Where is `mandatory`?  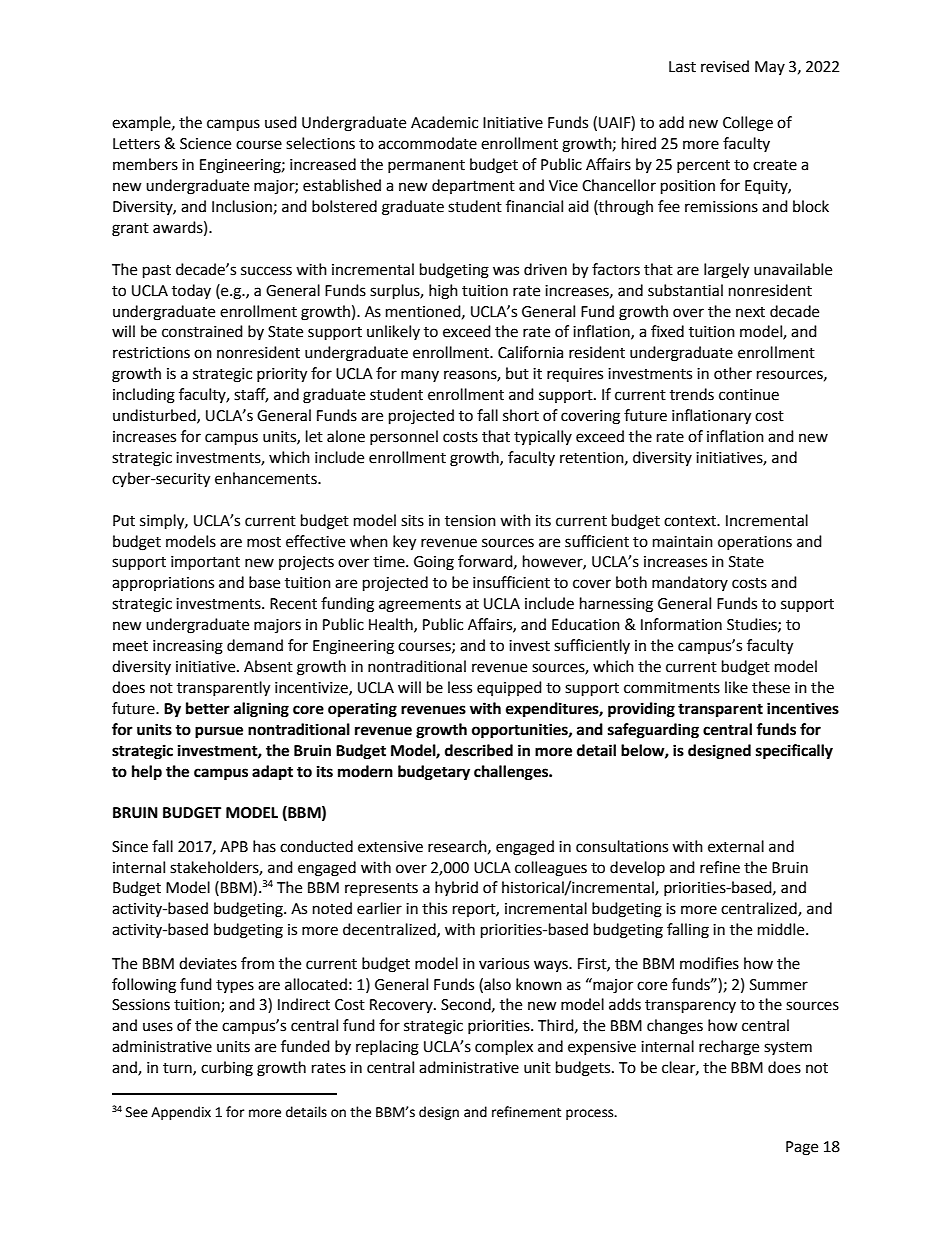 mandatory is located at coordinates (690, 583).
